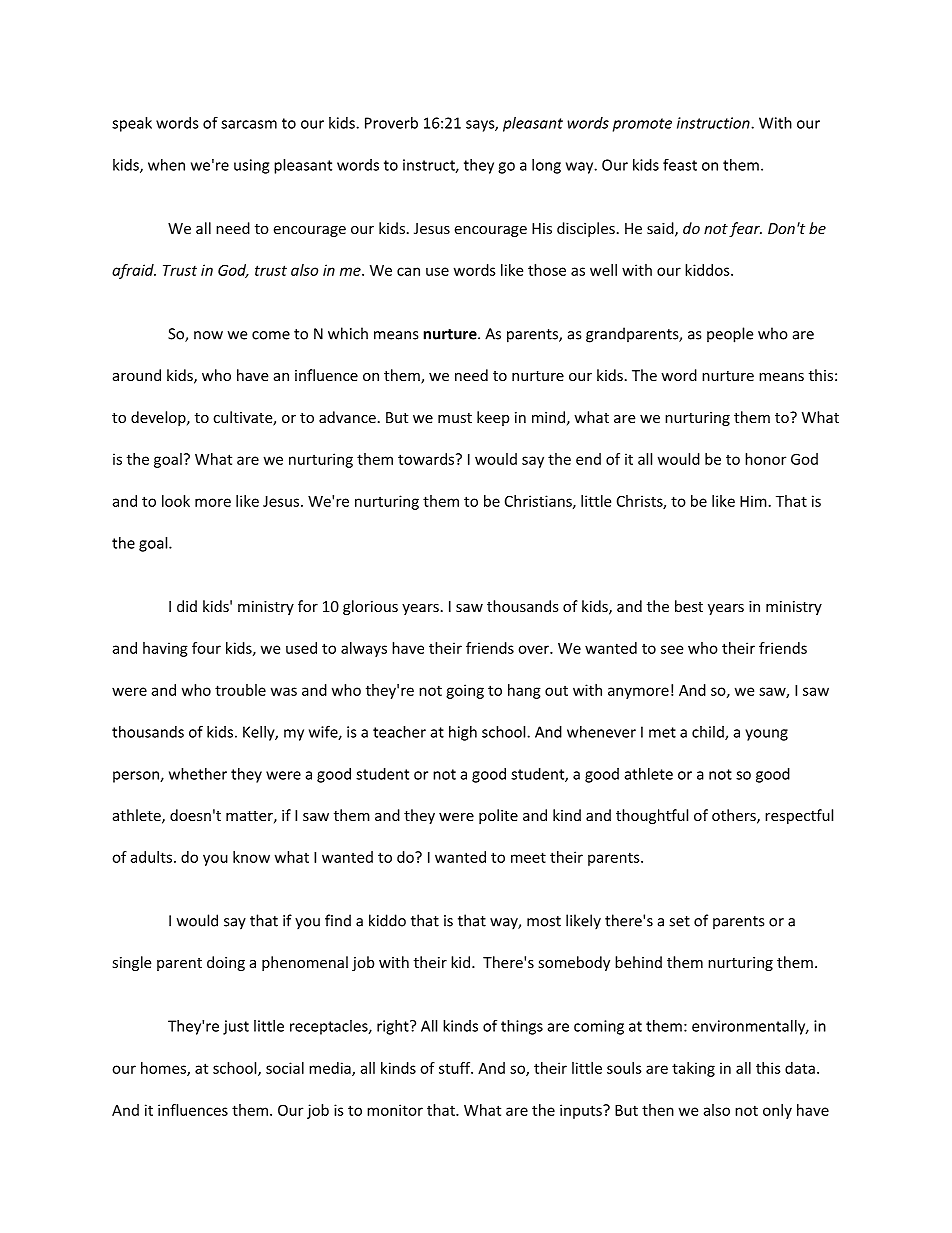  What do you see at coordinates (689, 606) in the image?
I see `best` at bounding box center [689, 606].
